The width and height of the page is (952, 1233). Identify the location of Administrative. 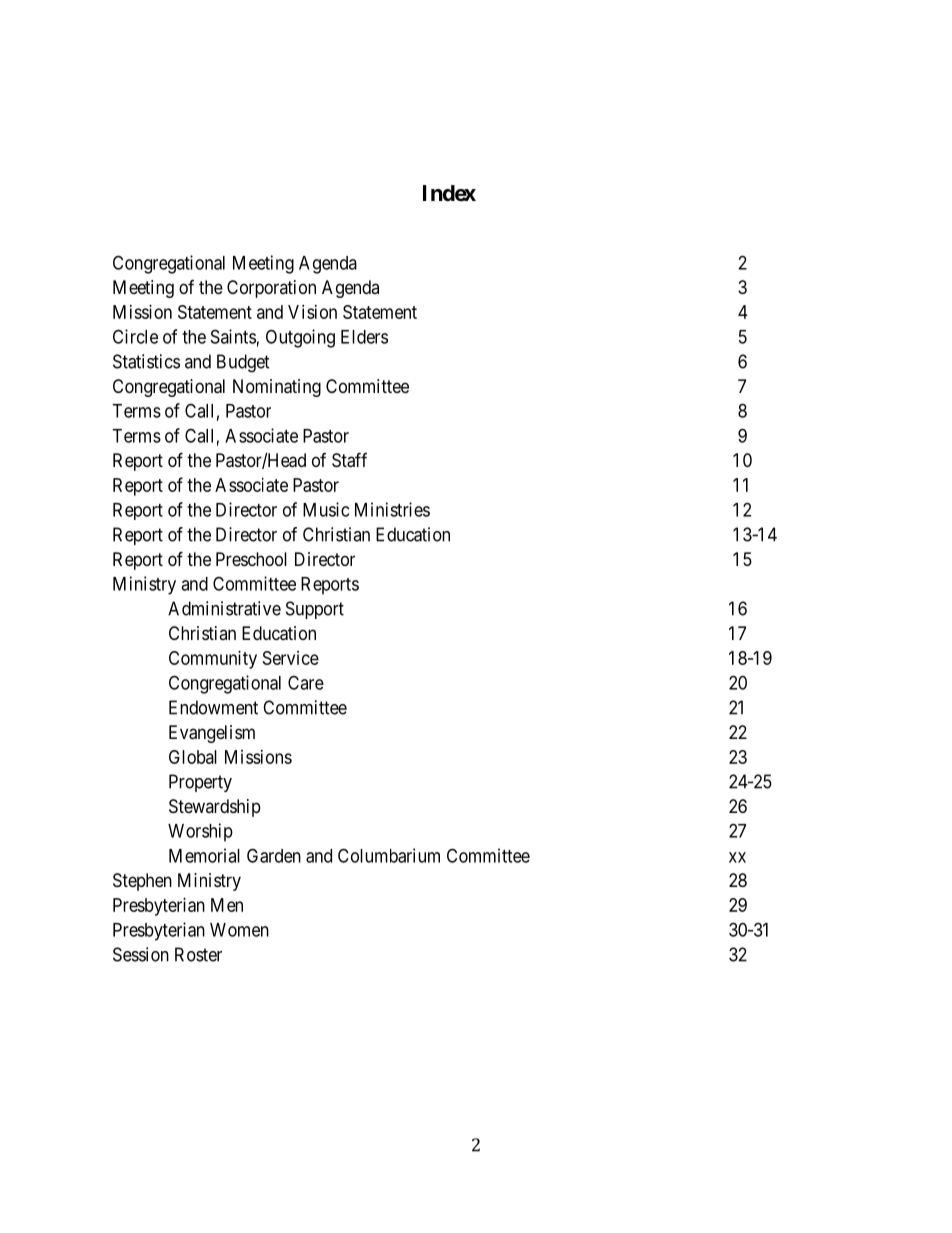
(224, 608).
